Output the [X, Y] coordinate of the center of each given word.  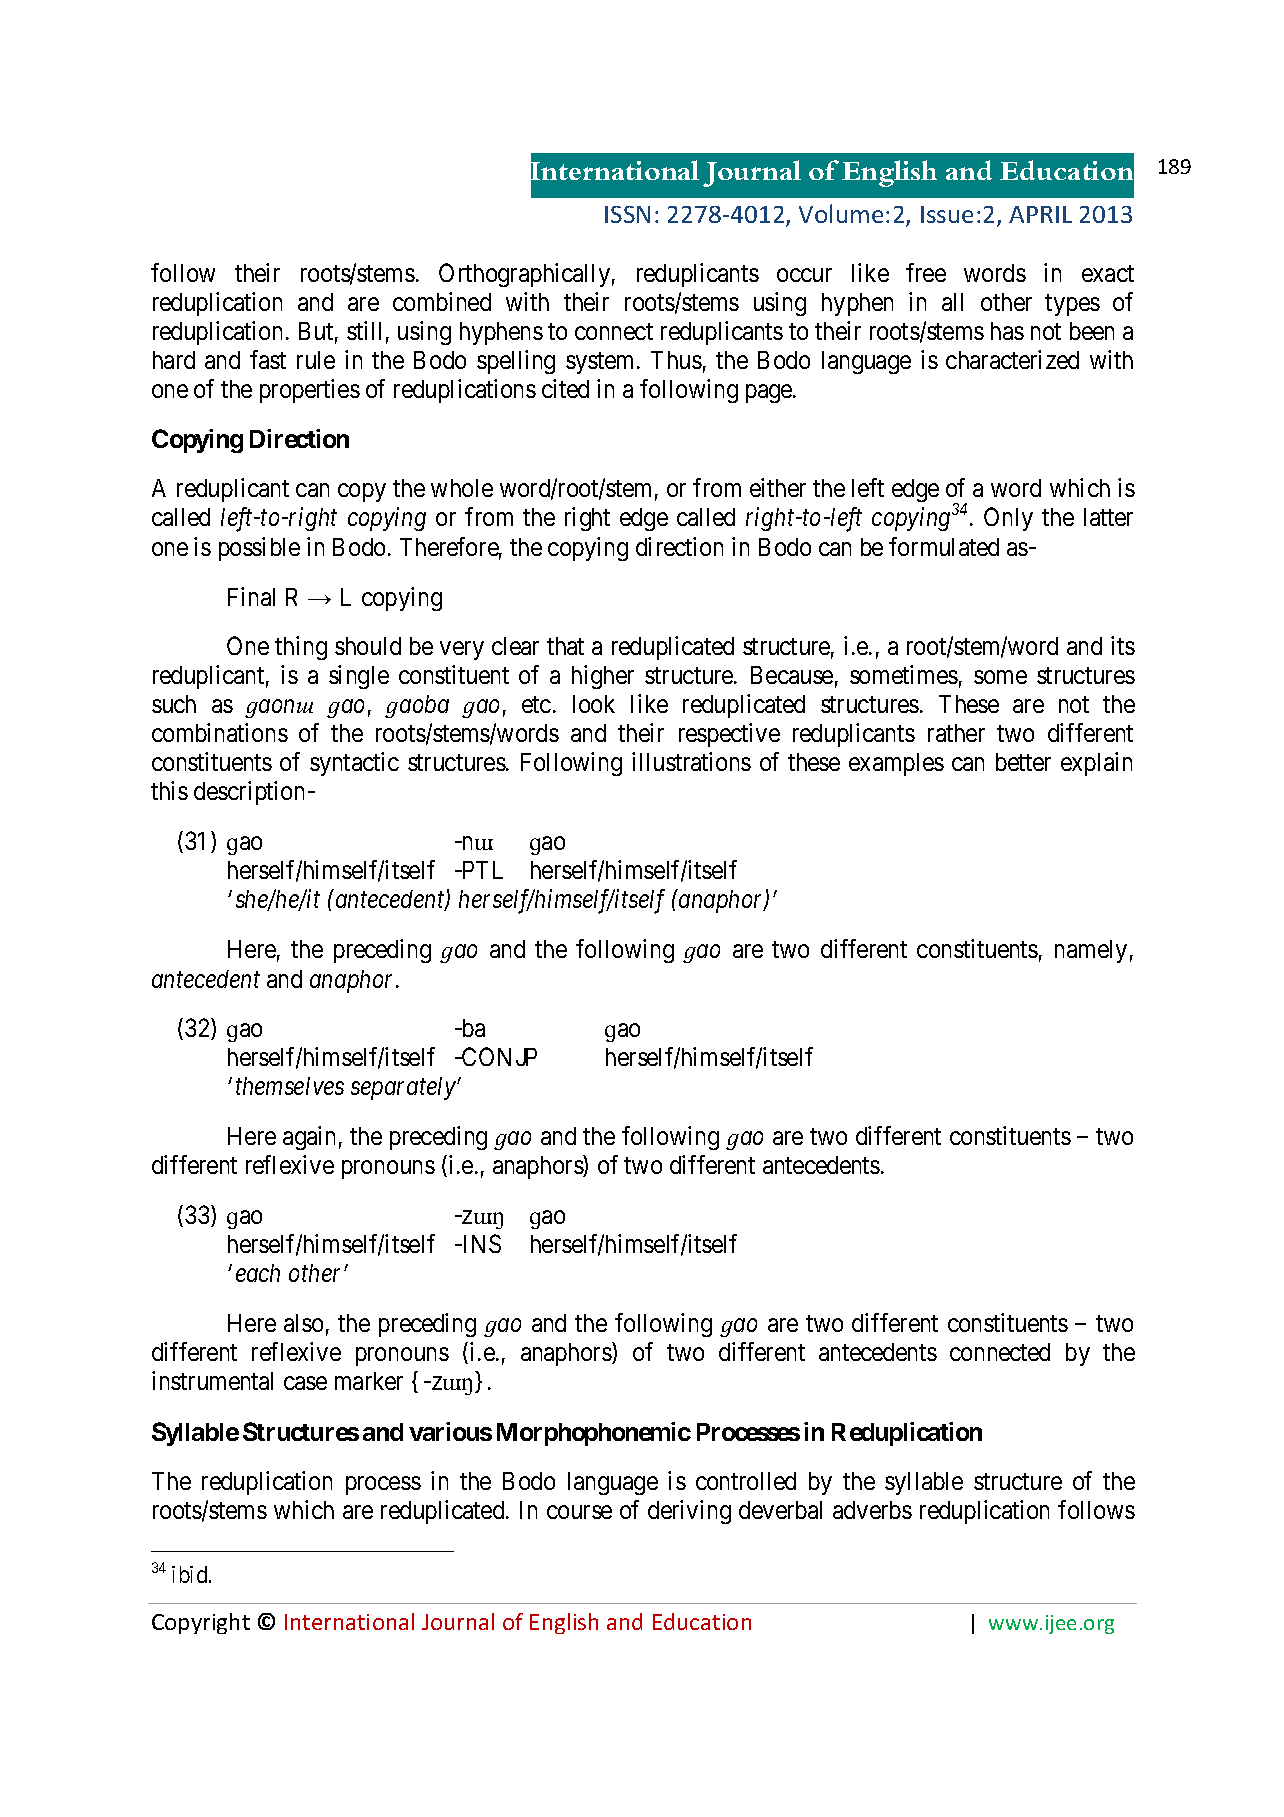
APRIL [1040, 214]
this [169, 790]
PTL [481, 870]
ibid [191, 1574]
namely [1091, 951]
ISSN [627, 214]
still [364, 330]
